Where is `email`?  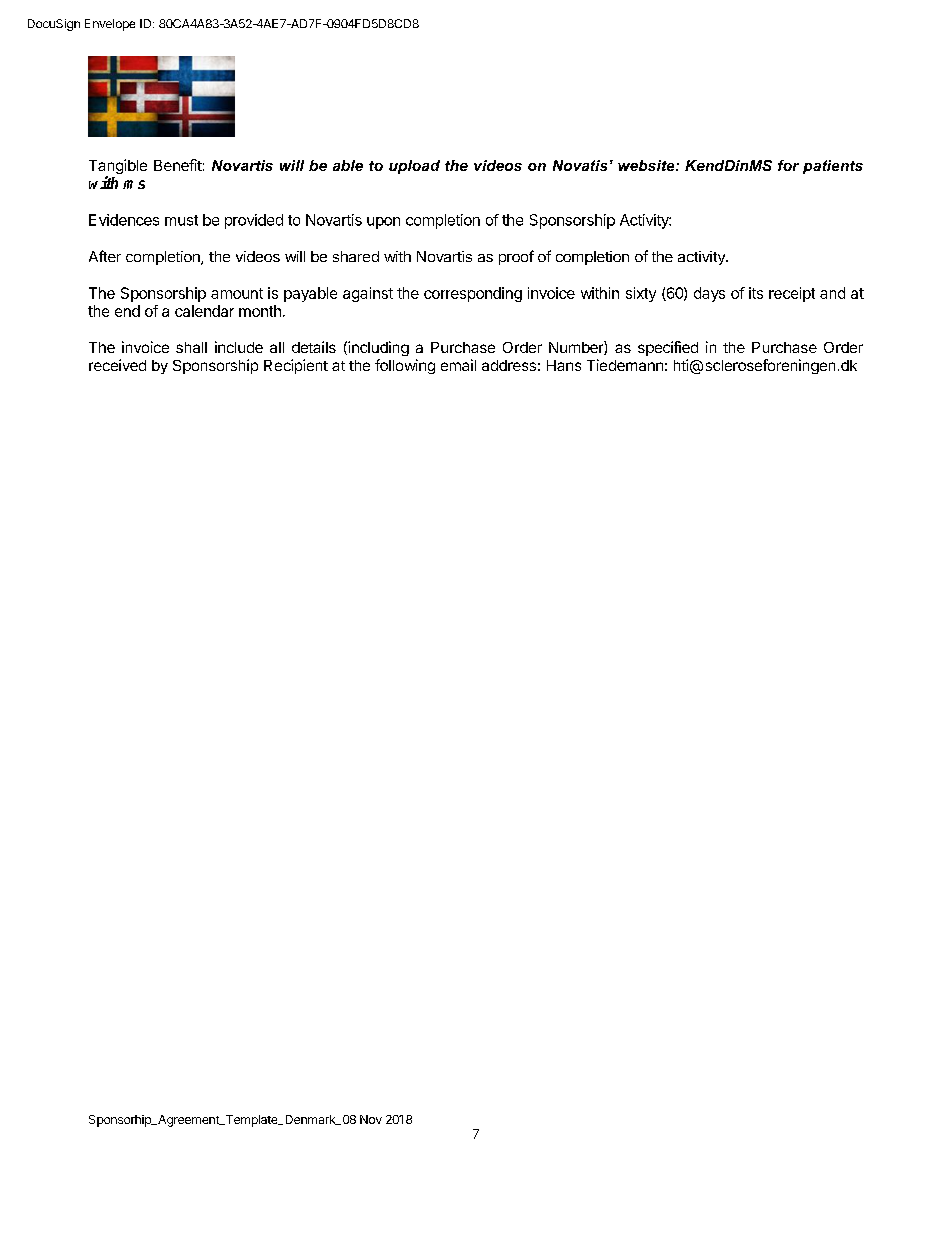
email is located at coordinates (458, 365).
